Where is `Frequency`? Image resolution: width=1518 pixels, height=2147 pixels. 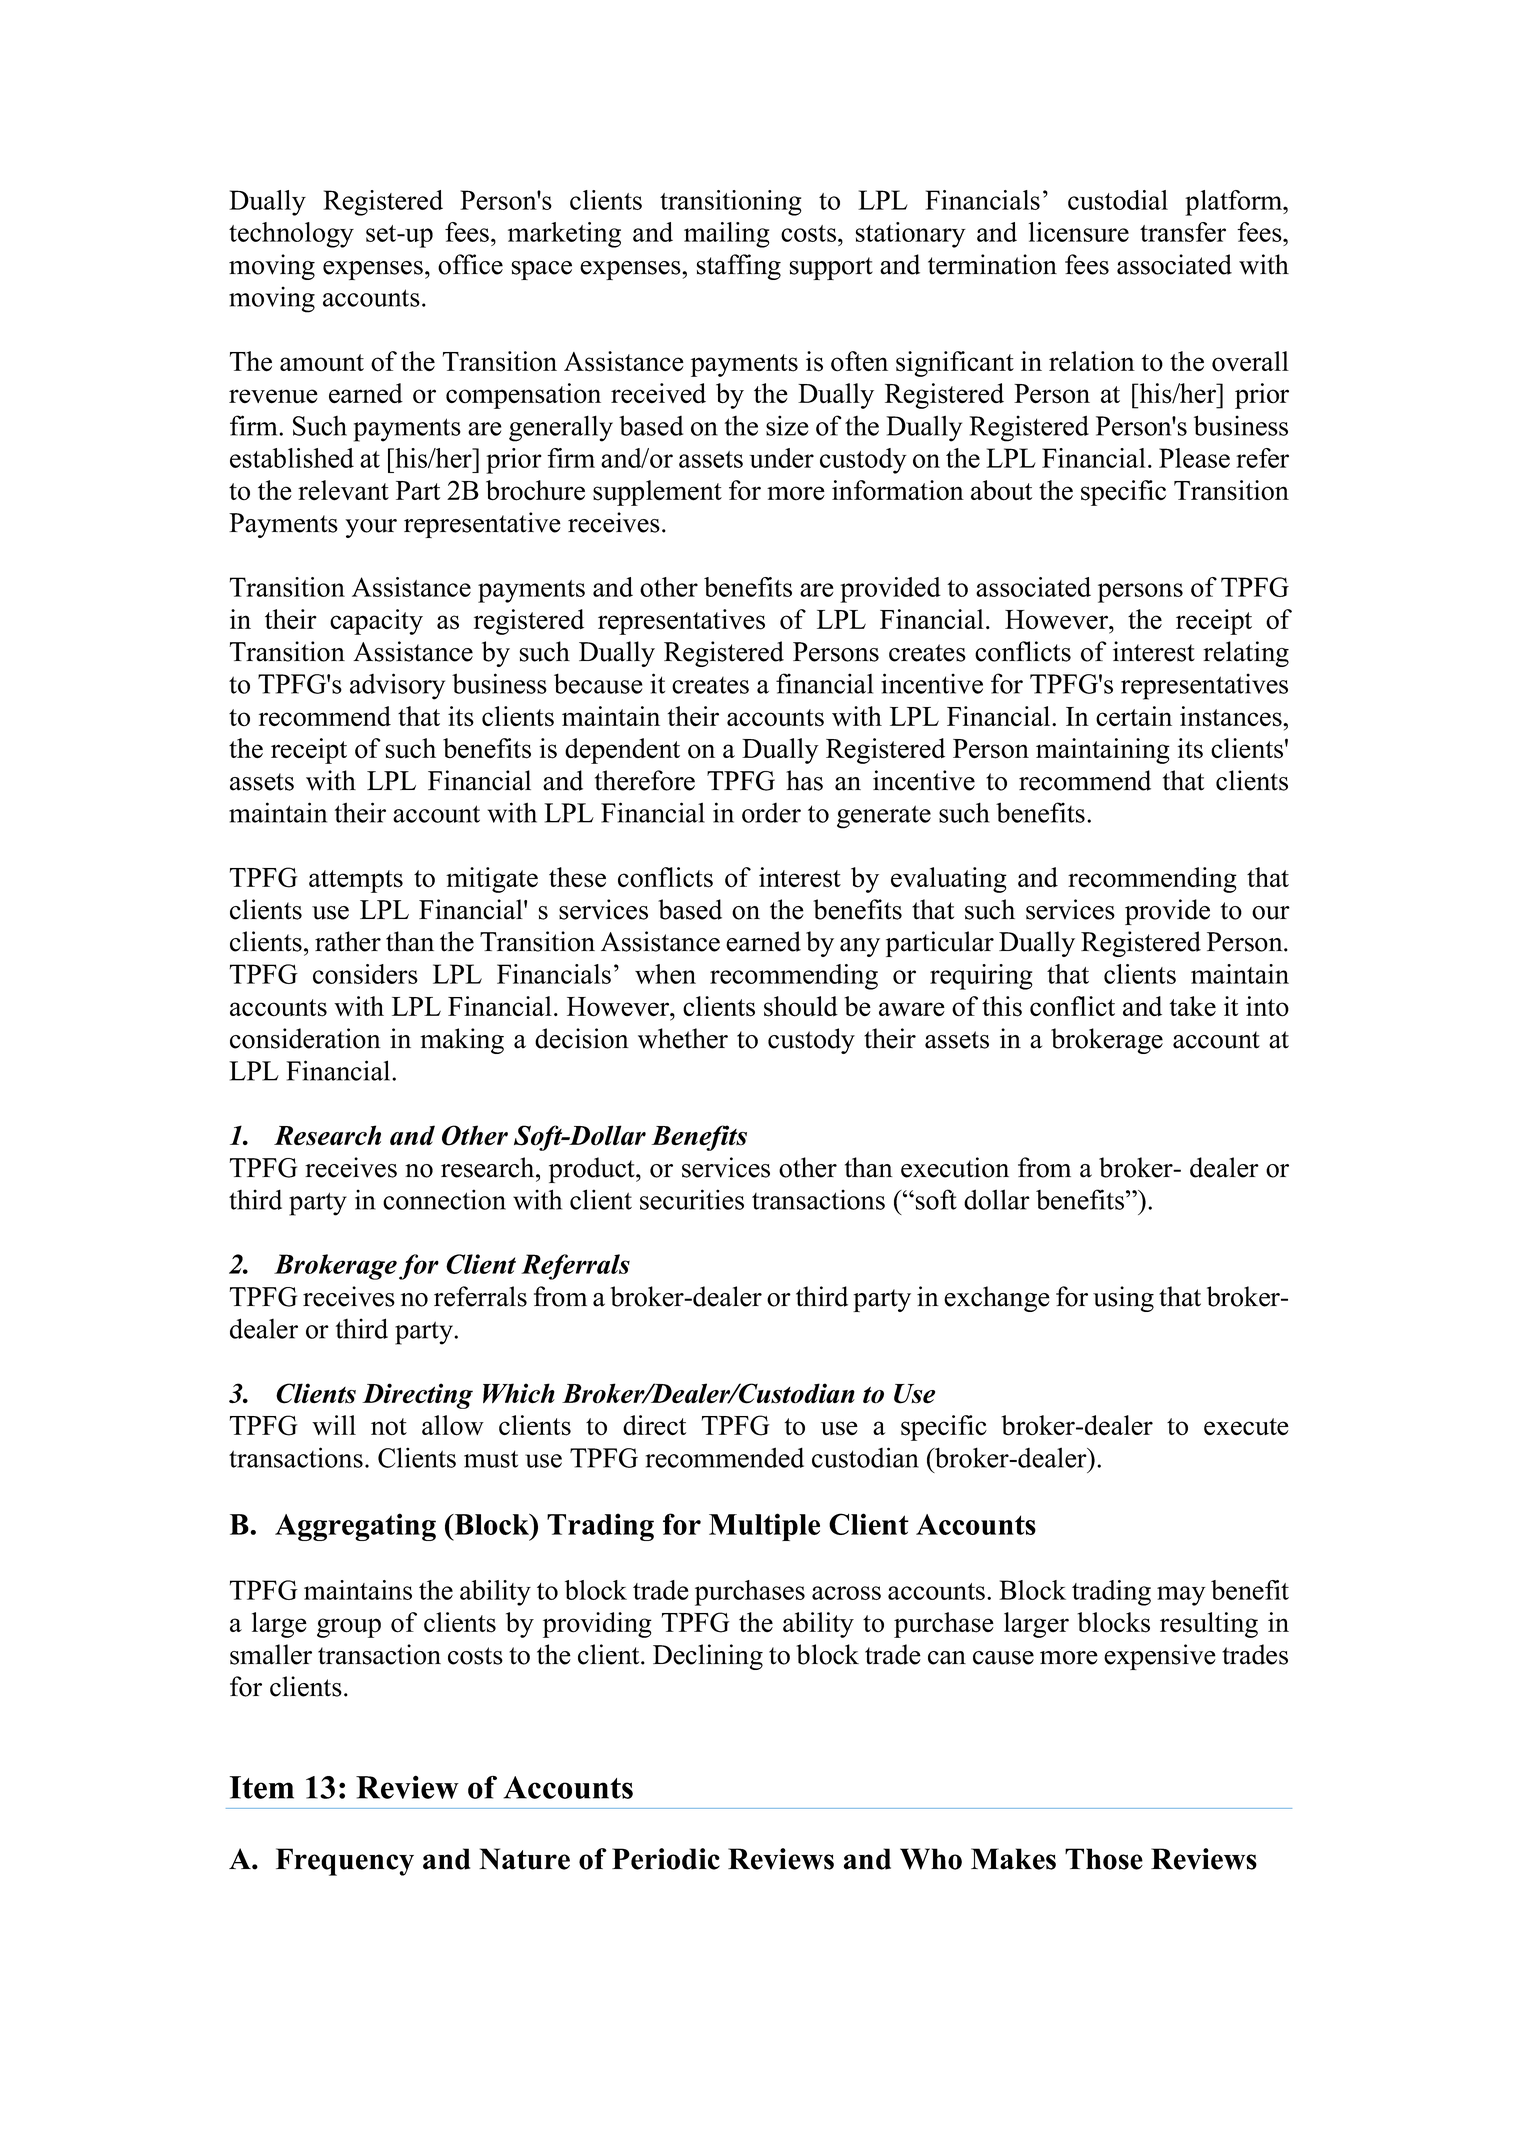 Frequency is located at coordinates (345, 1862).
